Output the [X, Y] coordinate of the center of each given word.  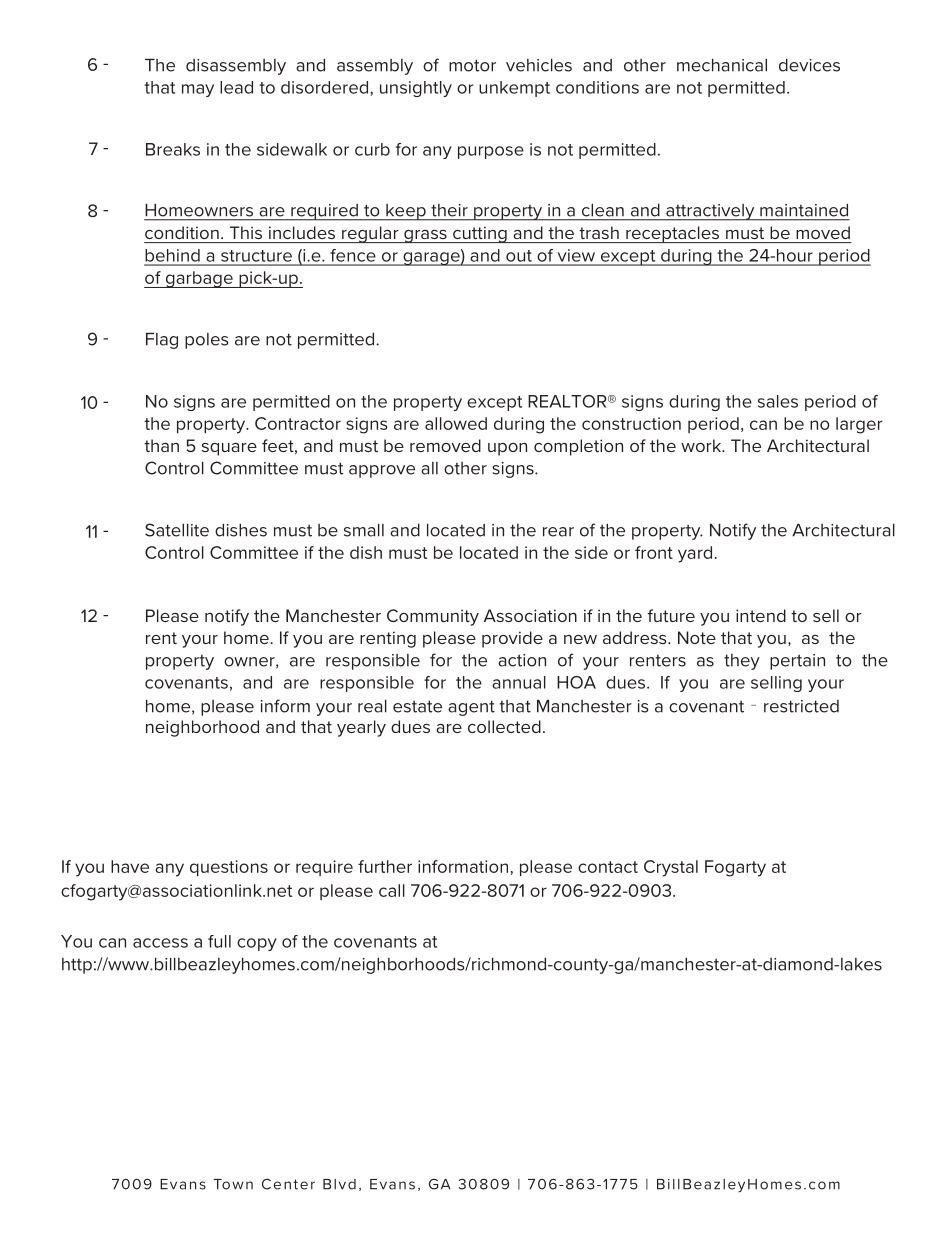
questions [229, 868]
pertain [797, 662]
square [229, 449]
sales [778, 401]
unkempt [514, 89]
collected [504, 726]
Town [233, 1184]
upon [507, 449]
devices [809, 65]
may [198, 90]
